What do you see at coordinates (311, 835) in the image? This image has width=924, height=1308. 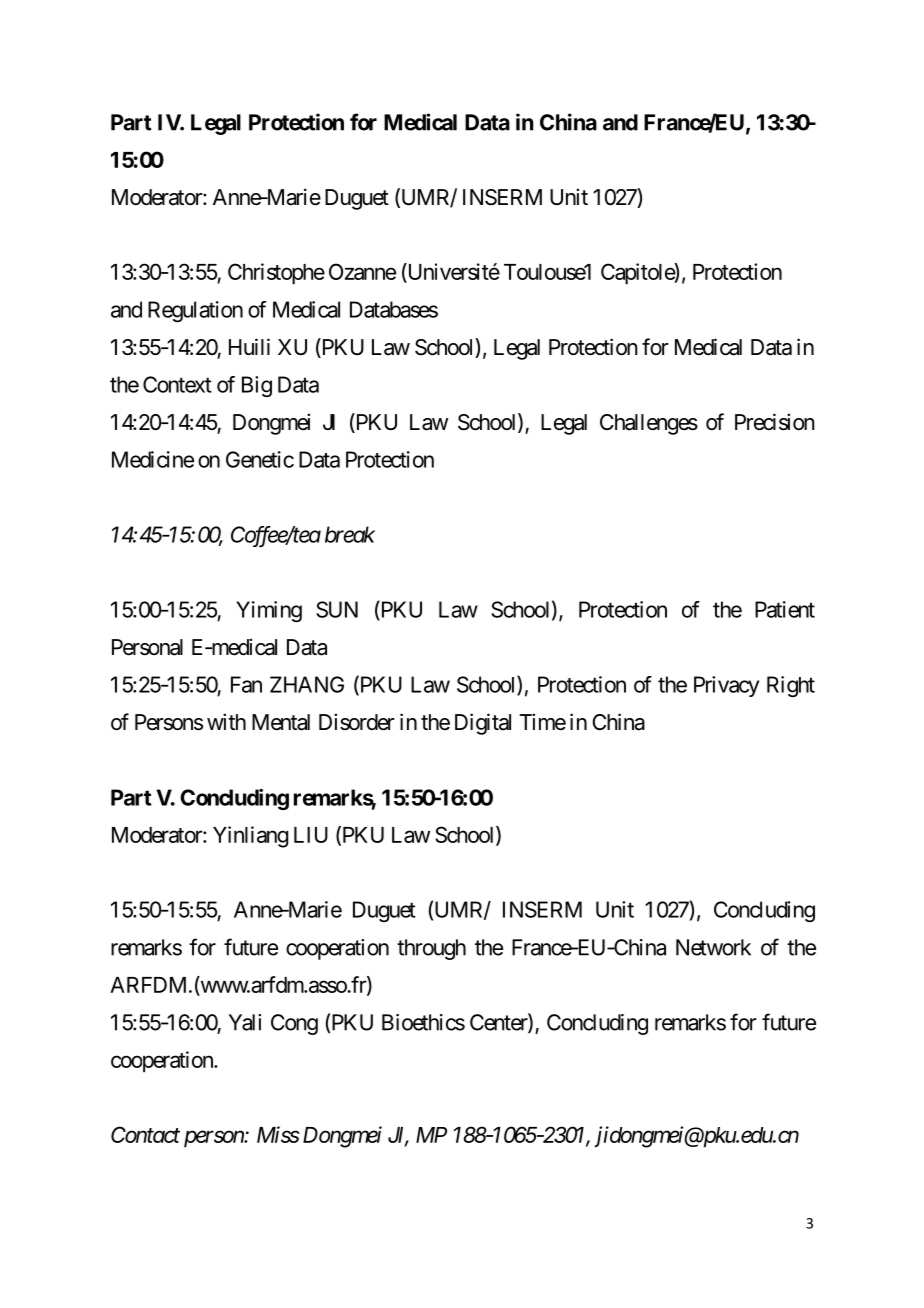 I see `LIU` at bounding box center [311, 835].
